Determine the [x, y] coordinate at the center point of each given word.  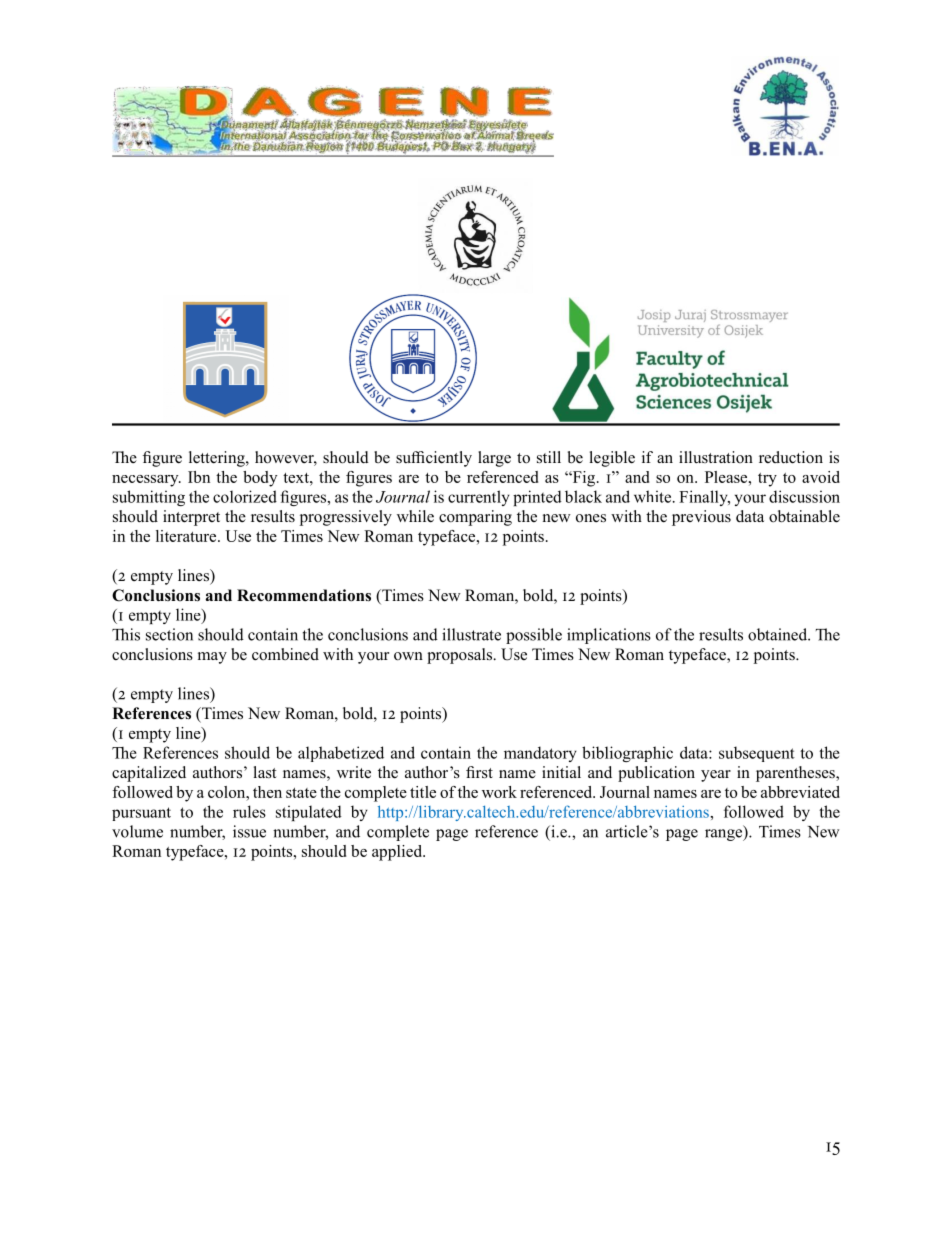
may [212, 658]
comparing [475, 518]
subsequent [757, 754]
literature [187, 536]
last [265, 772]
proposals [461, 656]
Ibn [199, 477]
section [169, 634]
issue [249, 831]
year [716, 776]
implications [609, 636]
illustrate [471, 634]
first [479, 772]
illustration [716, 457]
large [494, 459]
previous [701, 518]
